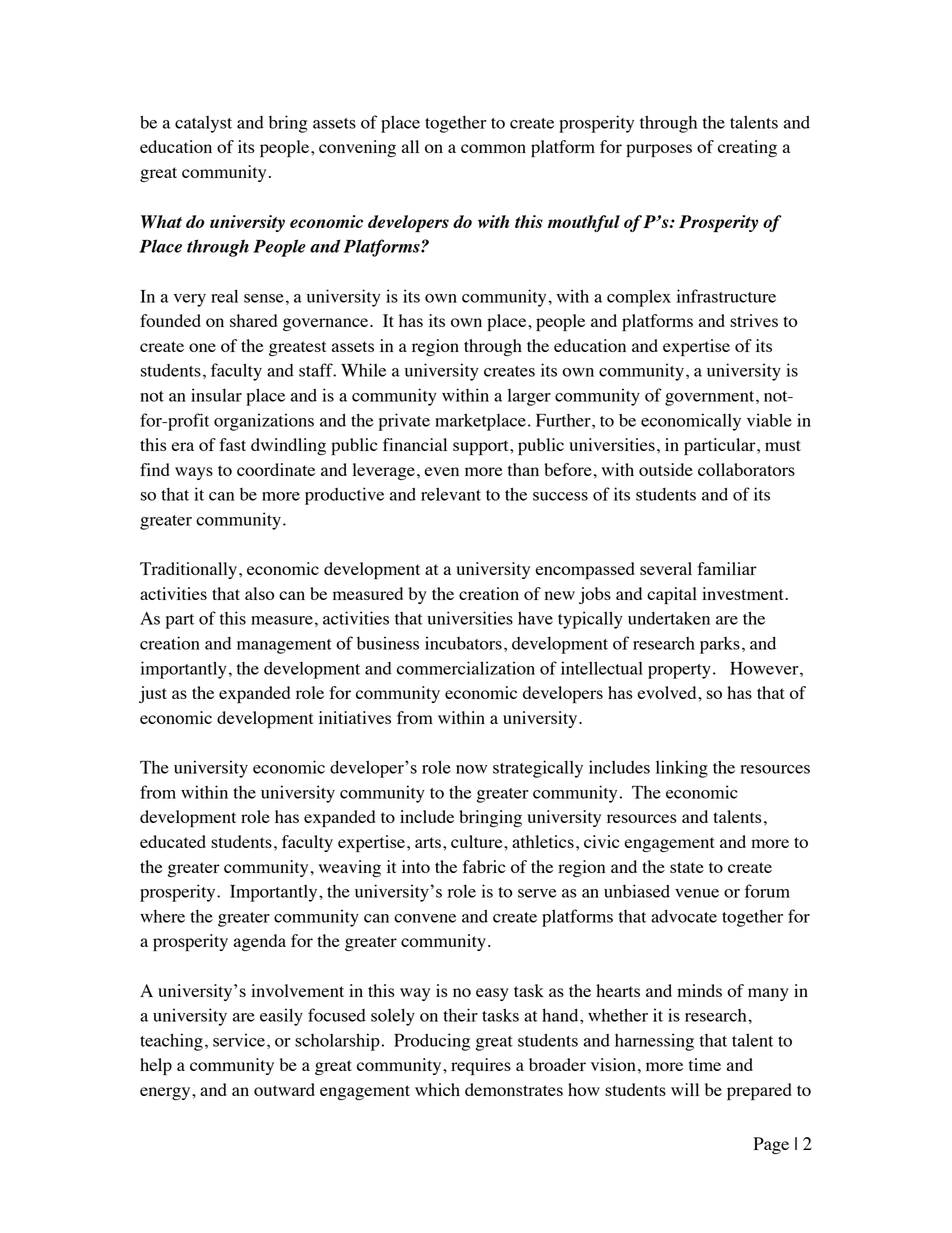 The height and width of the document is (1233, 952). Describe the element at coordinates (471, 769) in the document. I see `now` at that location.
